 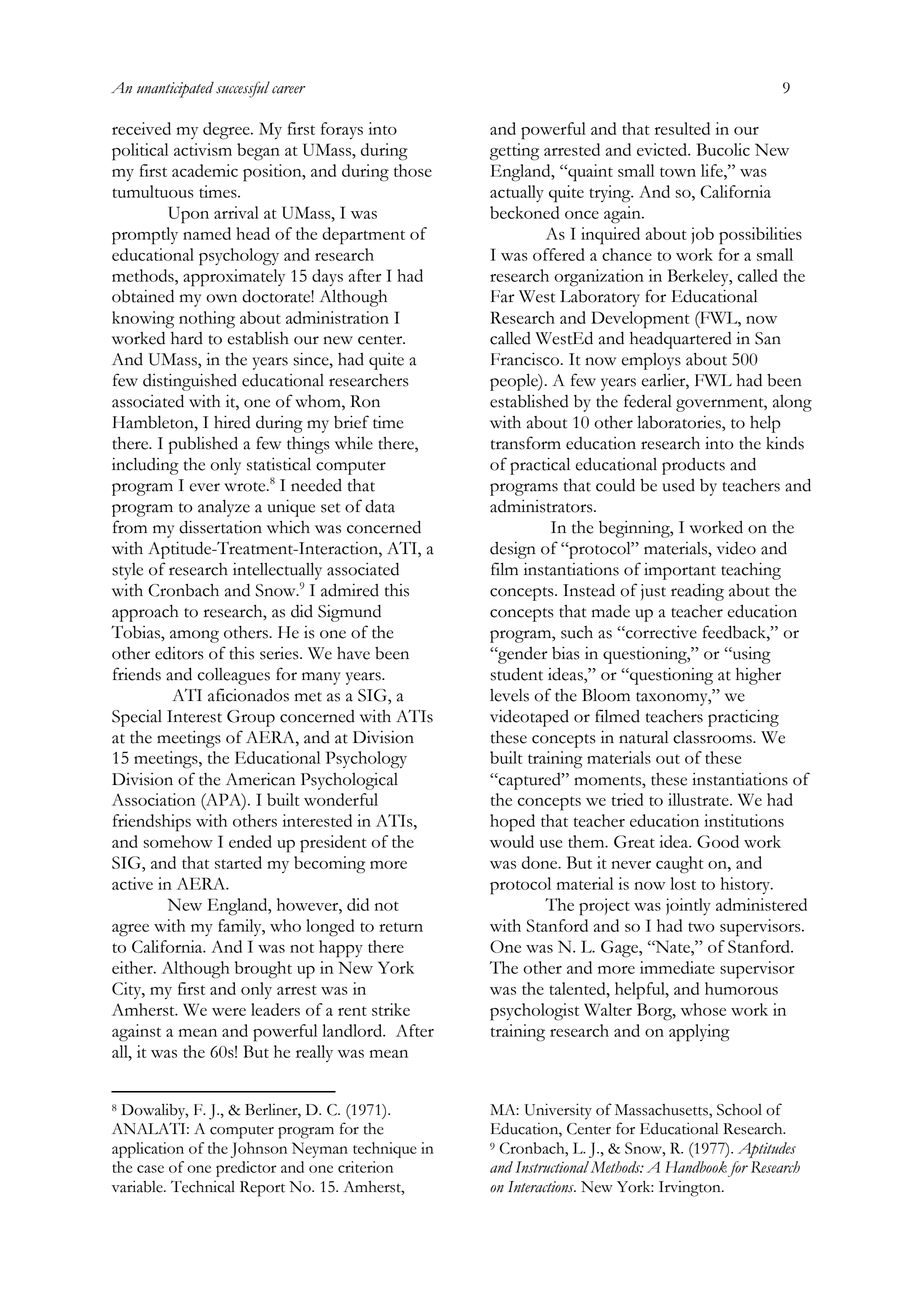 What do you see at coordinates (516, 674) in the screenshot?
I see `student` at bounding box center [516, 674].
